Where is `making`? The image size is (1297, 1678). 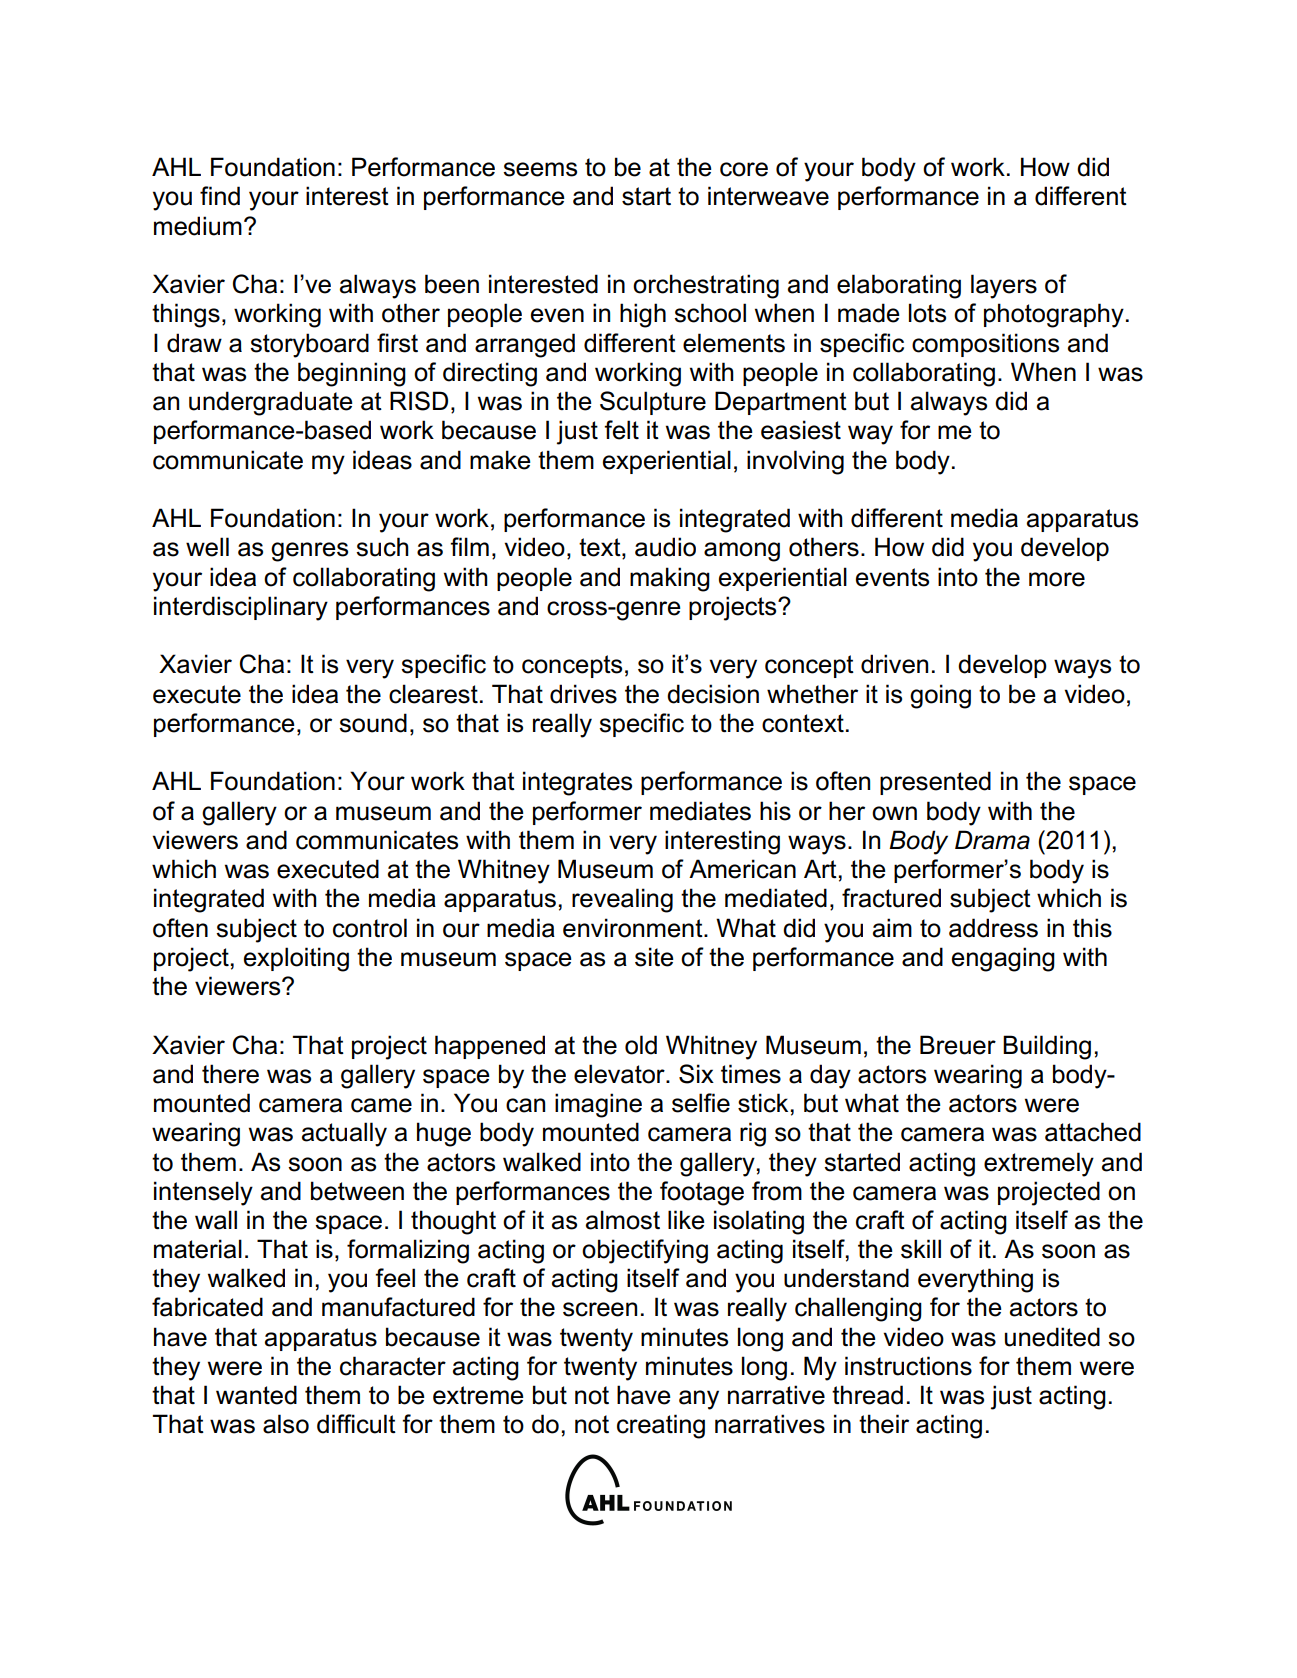
making is located at coordinates (670, 579).
